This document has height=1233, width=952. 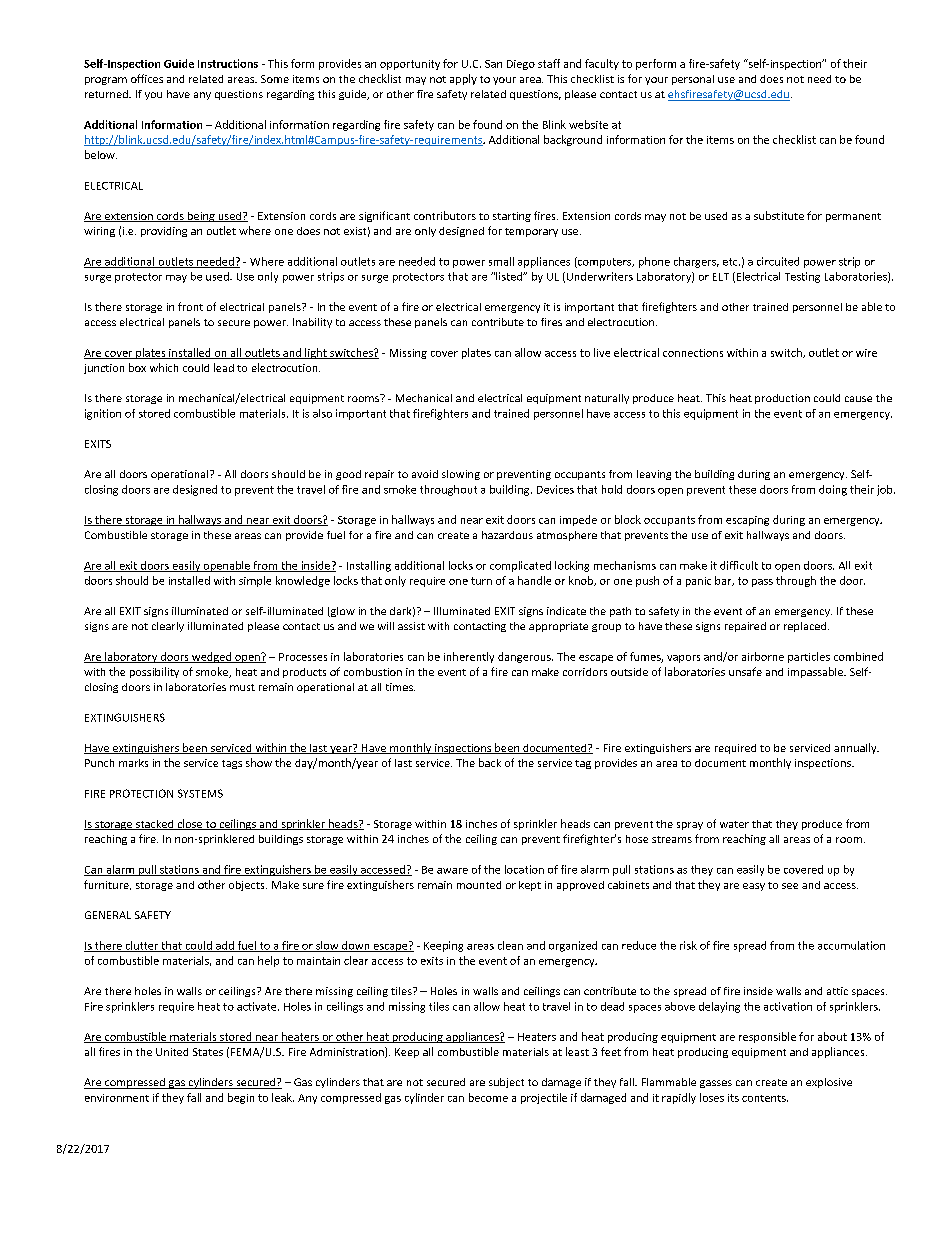 I want to click on avoid, so click(x=425, y=474).
